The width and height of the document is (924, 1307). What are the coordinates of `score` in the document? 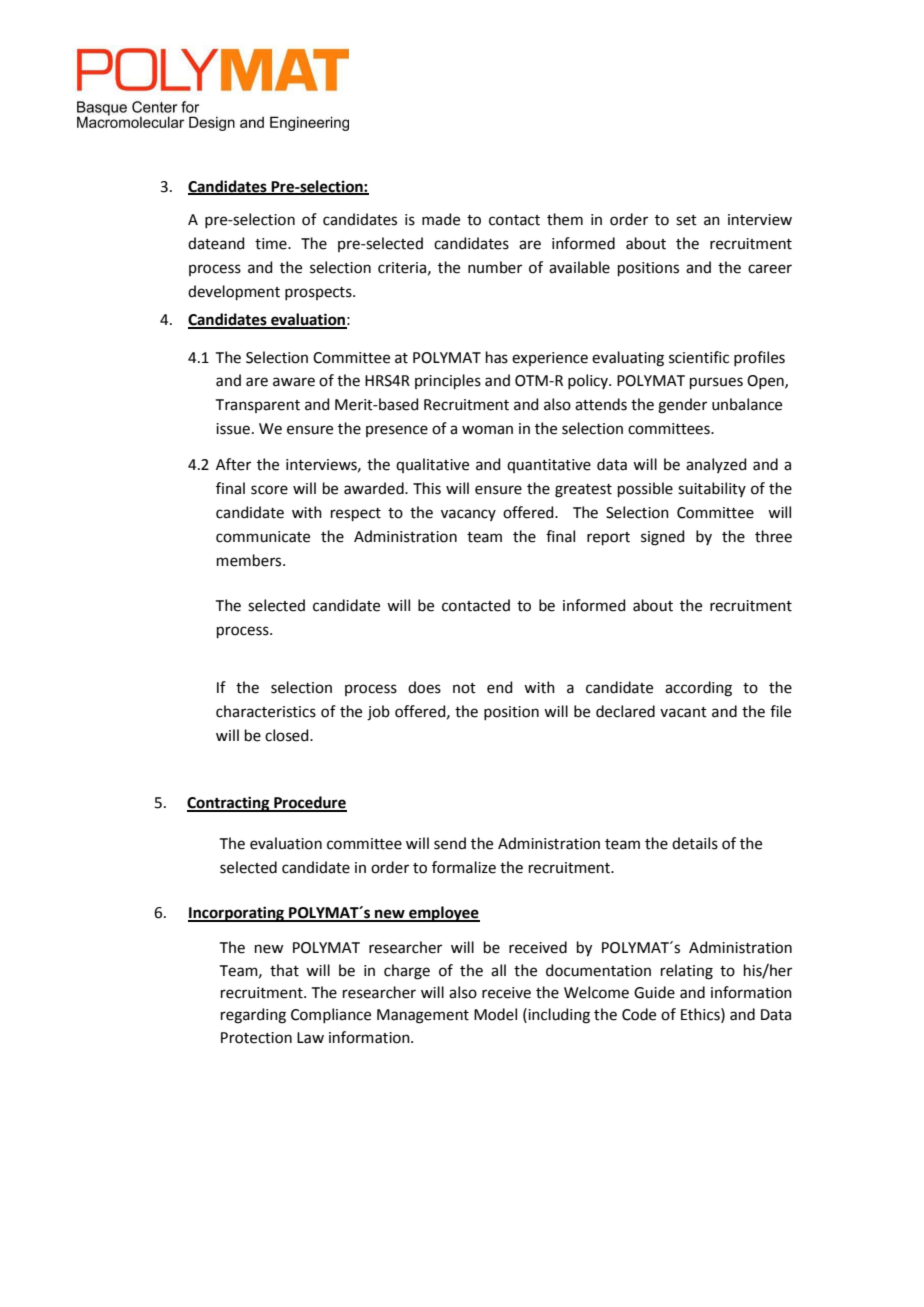 It's located at (269, 490).
